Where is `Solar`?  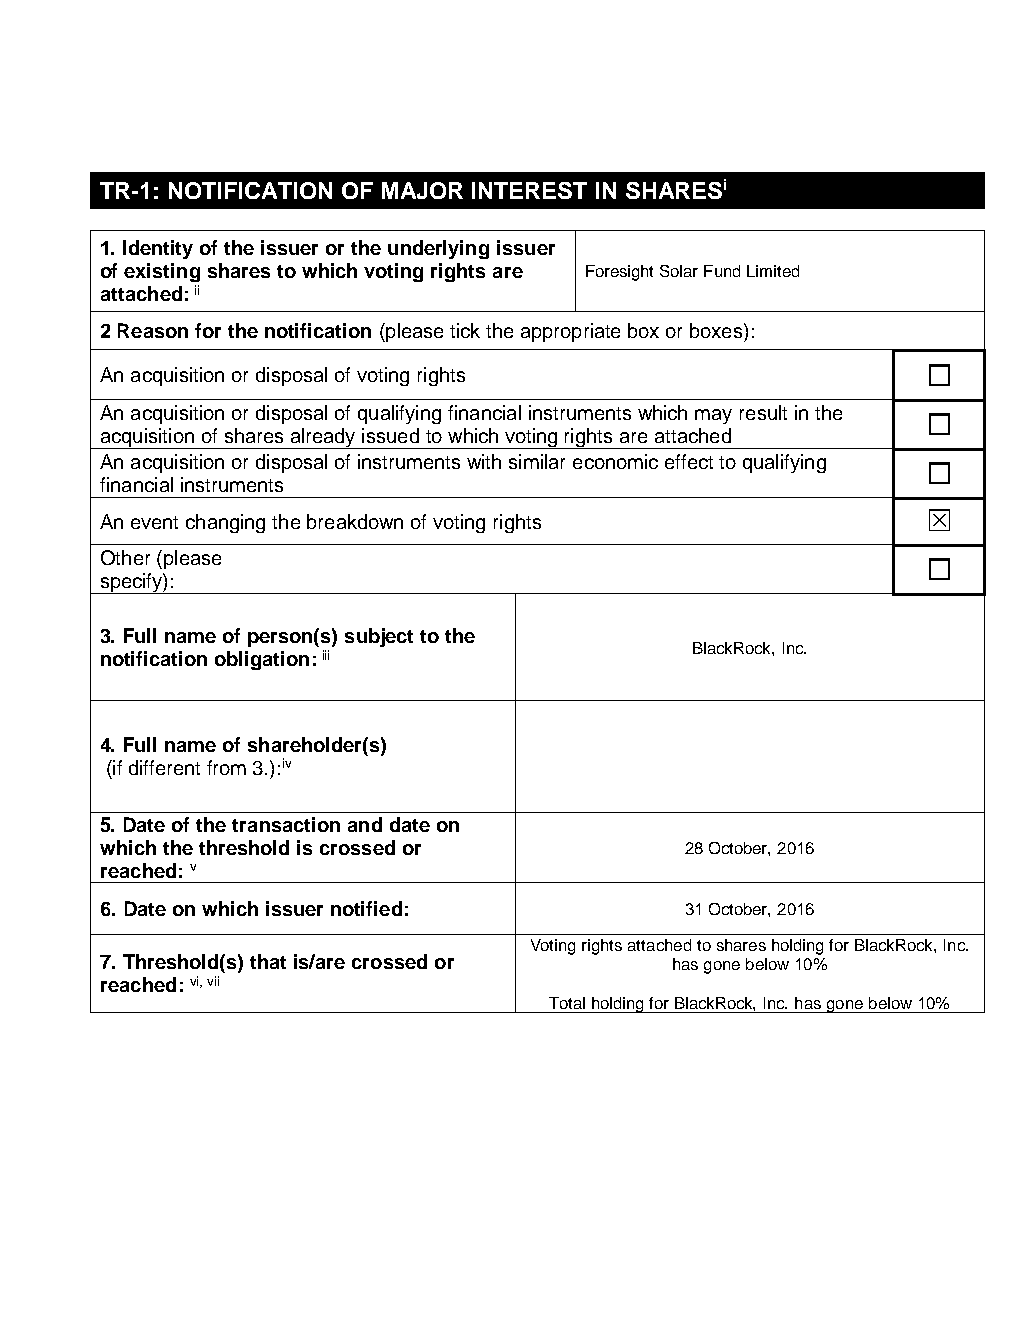 Solar is located at coordinates (679, 271).
